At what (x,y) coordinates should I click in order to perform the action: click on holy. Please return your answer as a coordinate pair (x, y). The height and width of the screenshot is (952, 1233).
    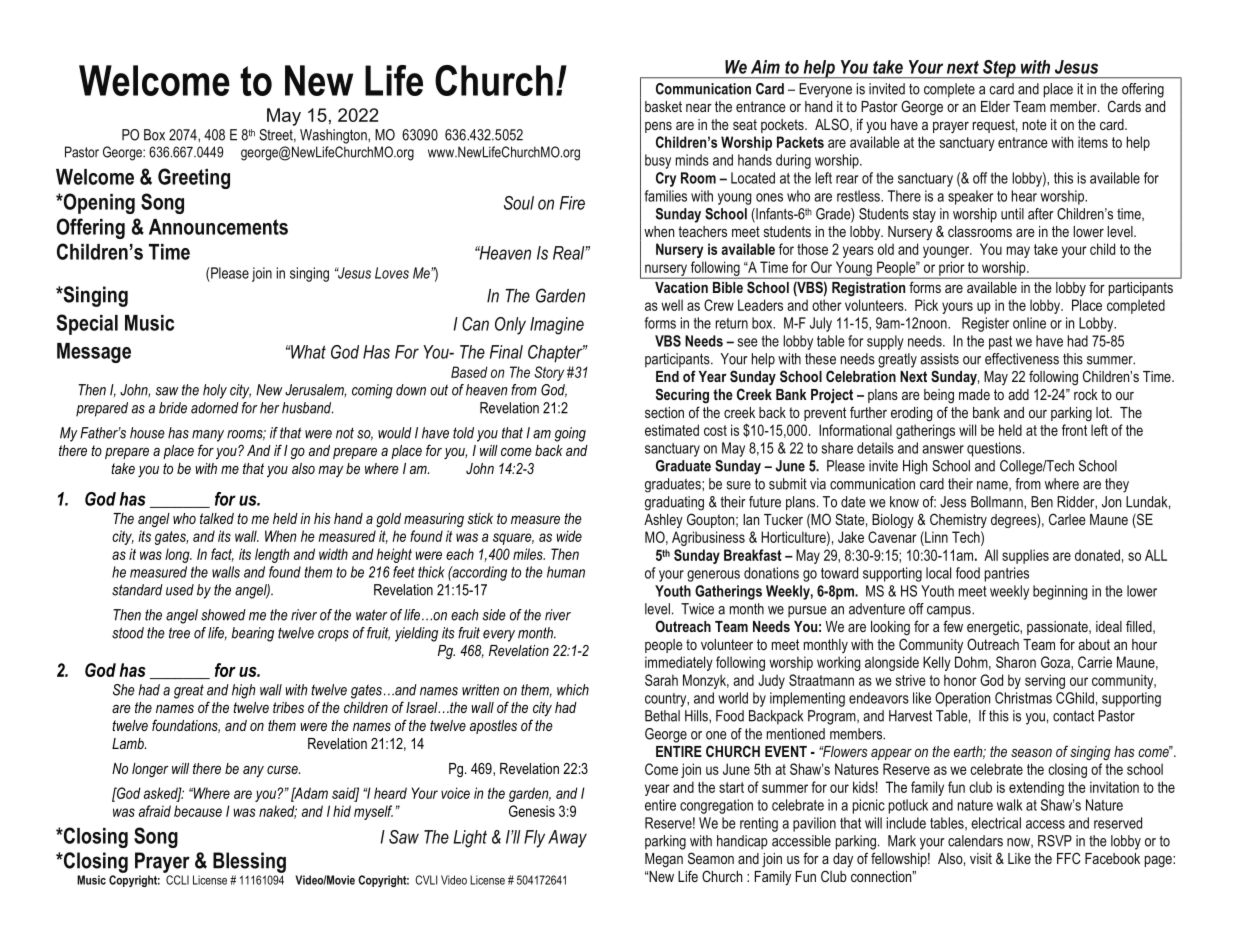
    Looking at the image, I should click on (215, 391).
